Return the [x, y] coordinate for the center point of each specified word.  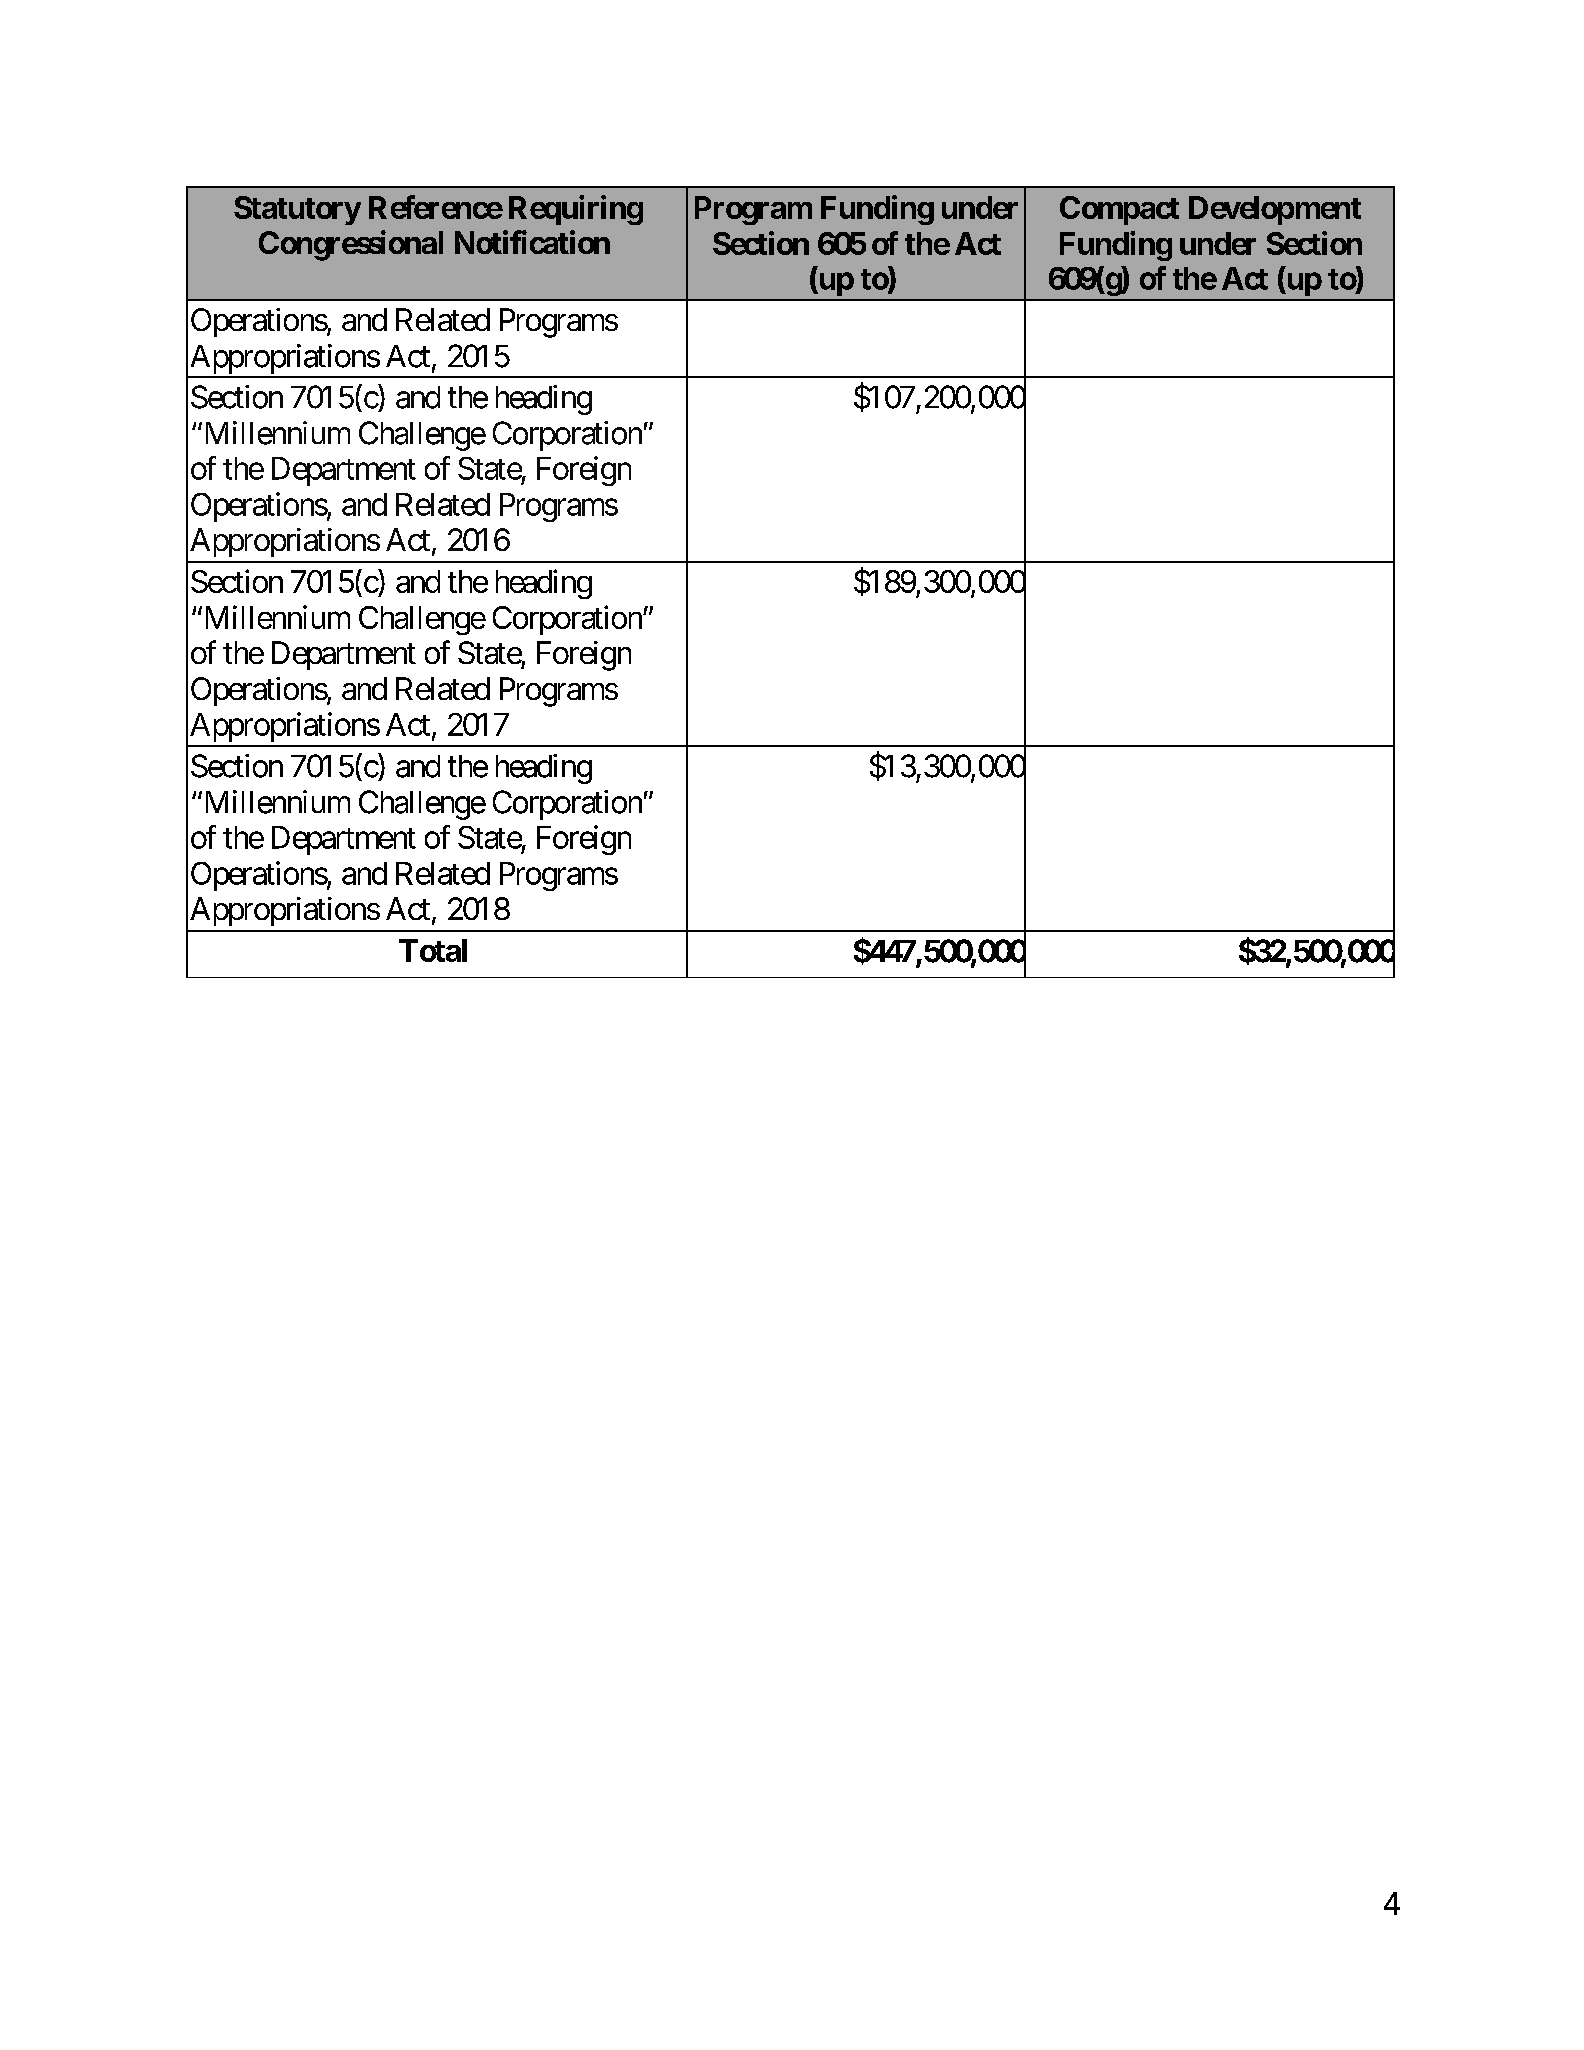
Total [433, 950]
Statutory [297, 210]
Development [1275, 210]
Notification [532, 242]
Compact [1119, 210]
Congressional [351, 245]
